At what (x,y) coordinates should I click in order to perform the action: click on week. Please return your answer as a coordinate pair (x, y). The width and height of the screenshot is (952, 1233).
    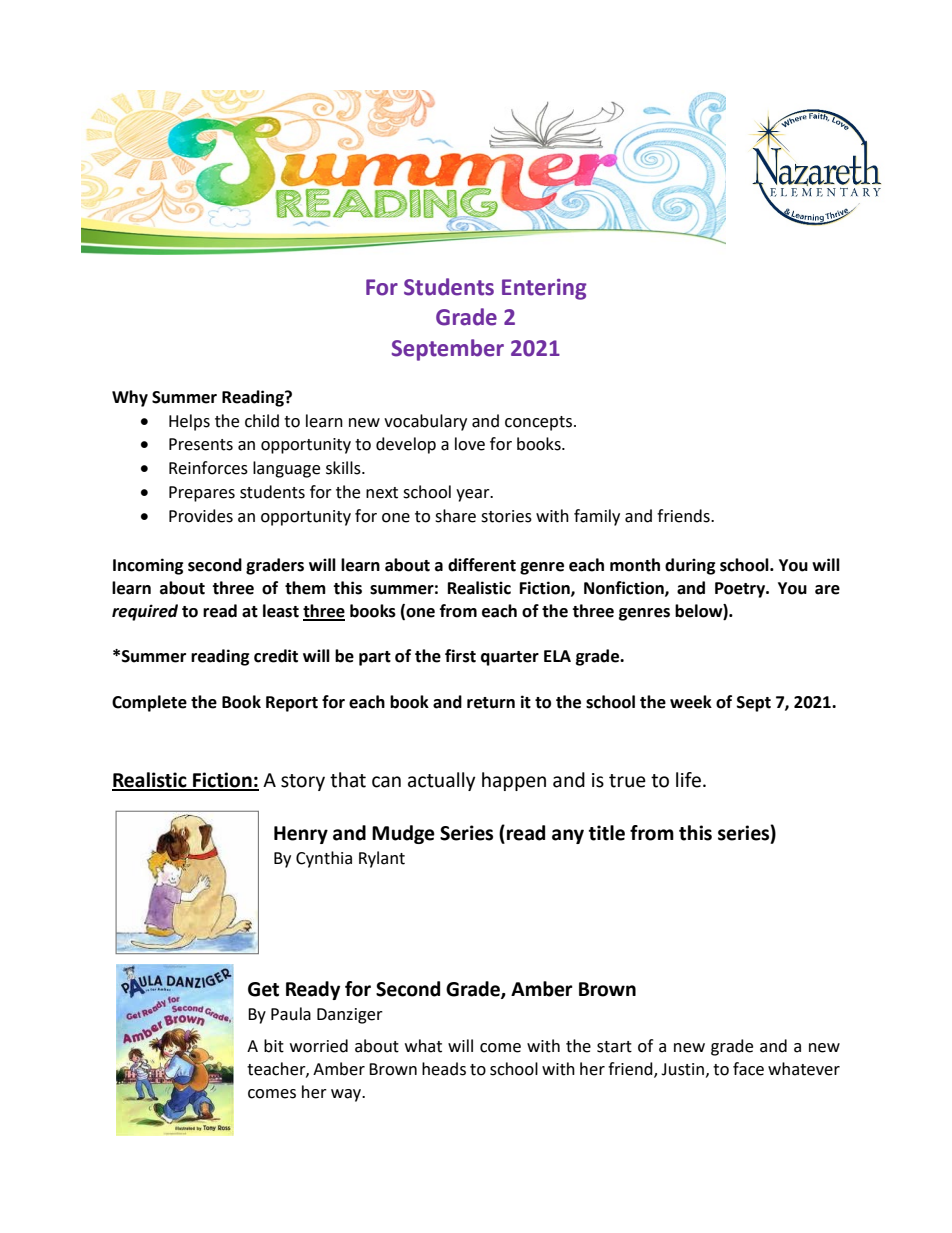
    Looking at the image, I should click on (691, 702).
